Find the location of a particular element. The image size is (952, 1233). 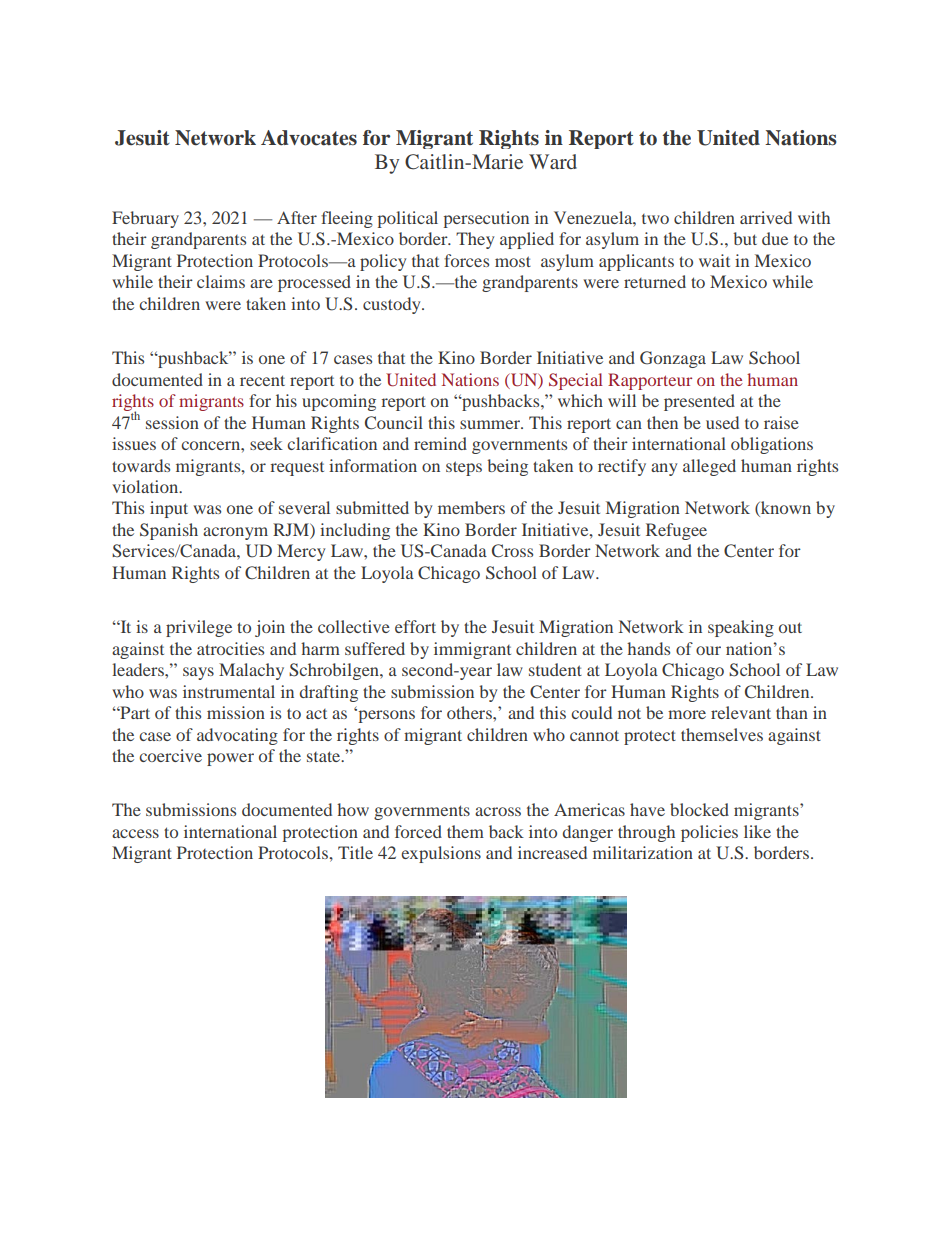

known is located at coordinates (785, 509).
